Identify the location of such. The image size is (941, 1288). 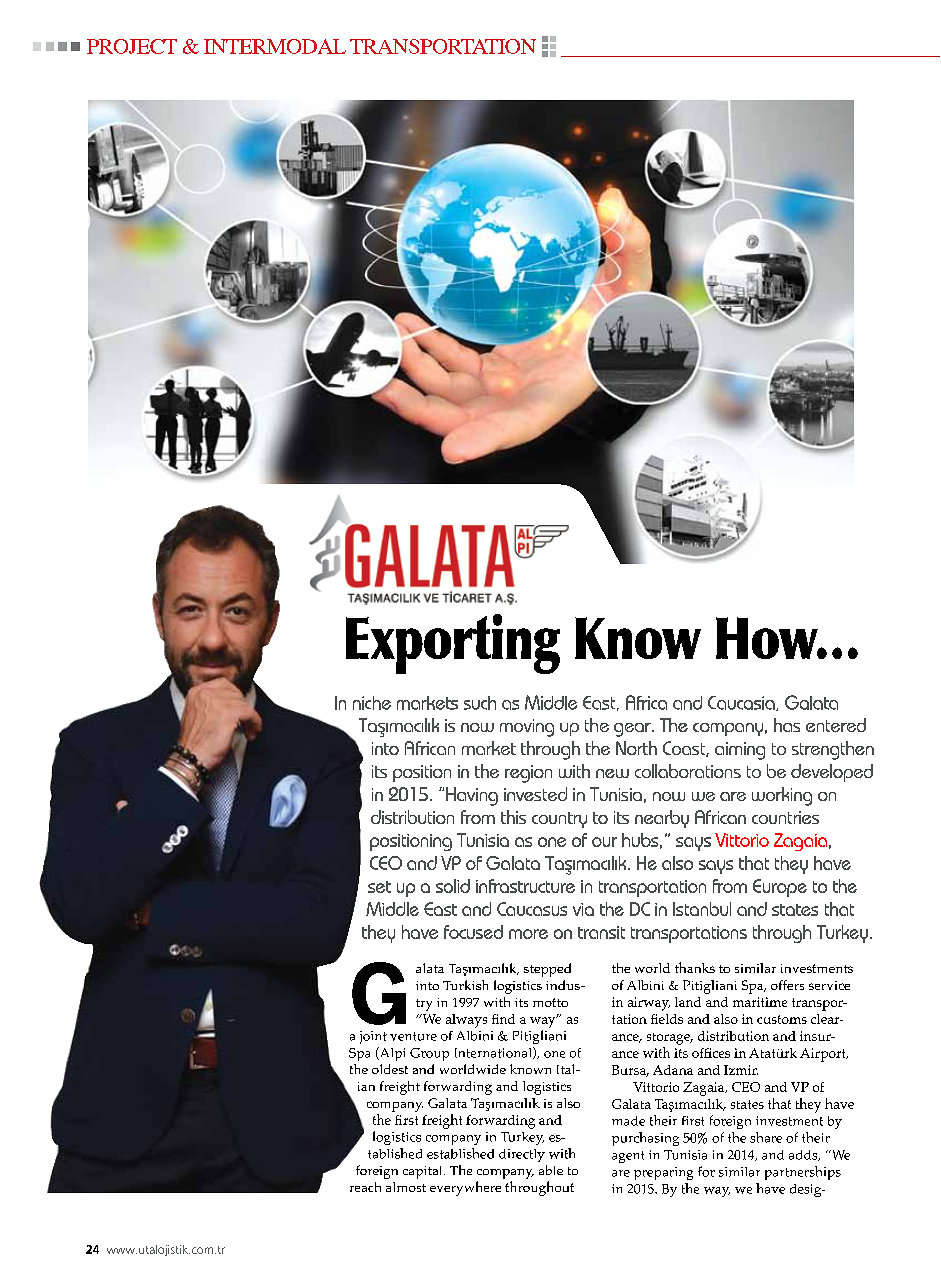
(480, 703).
